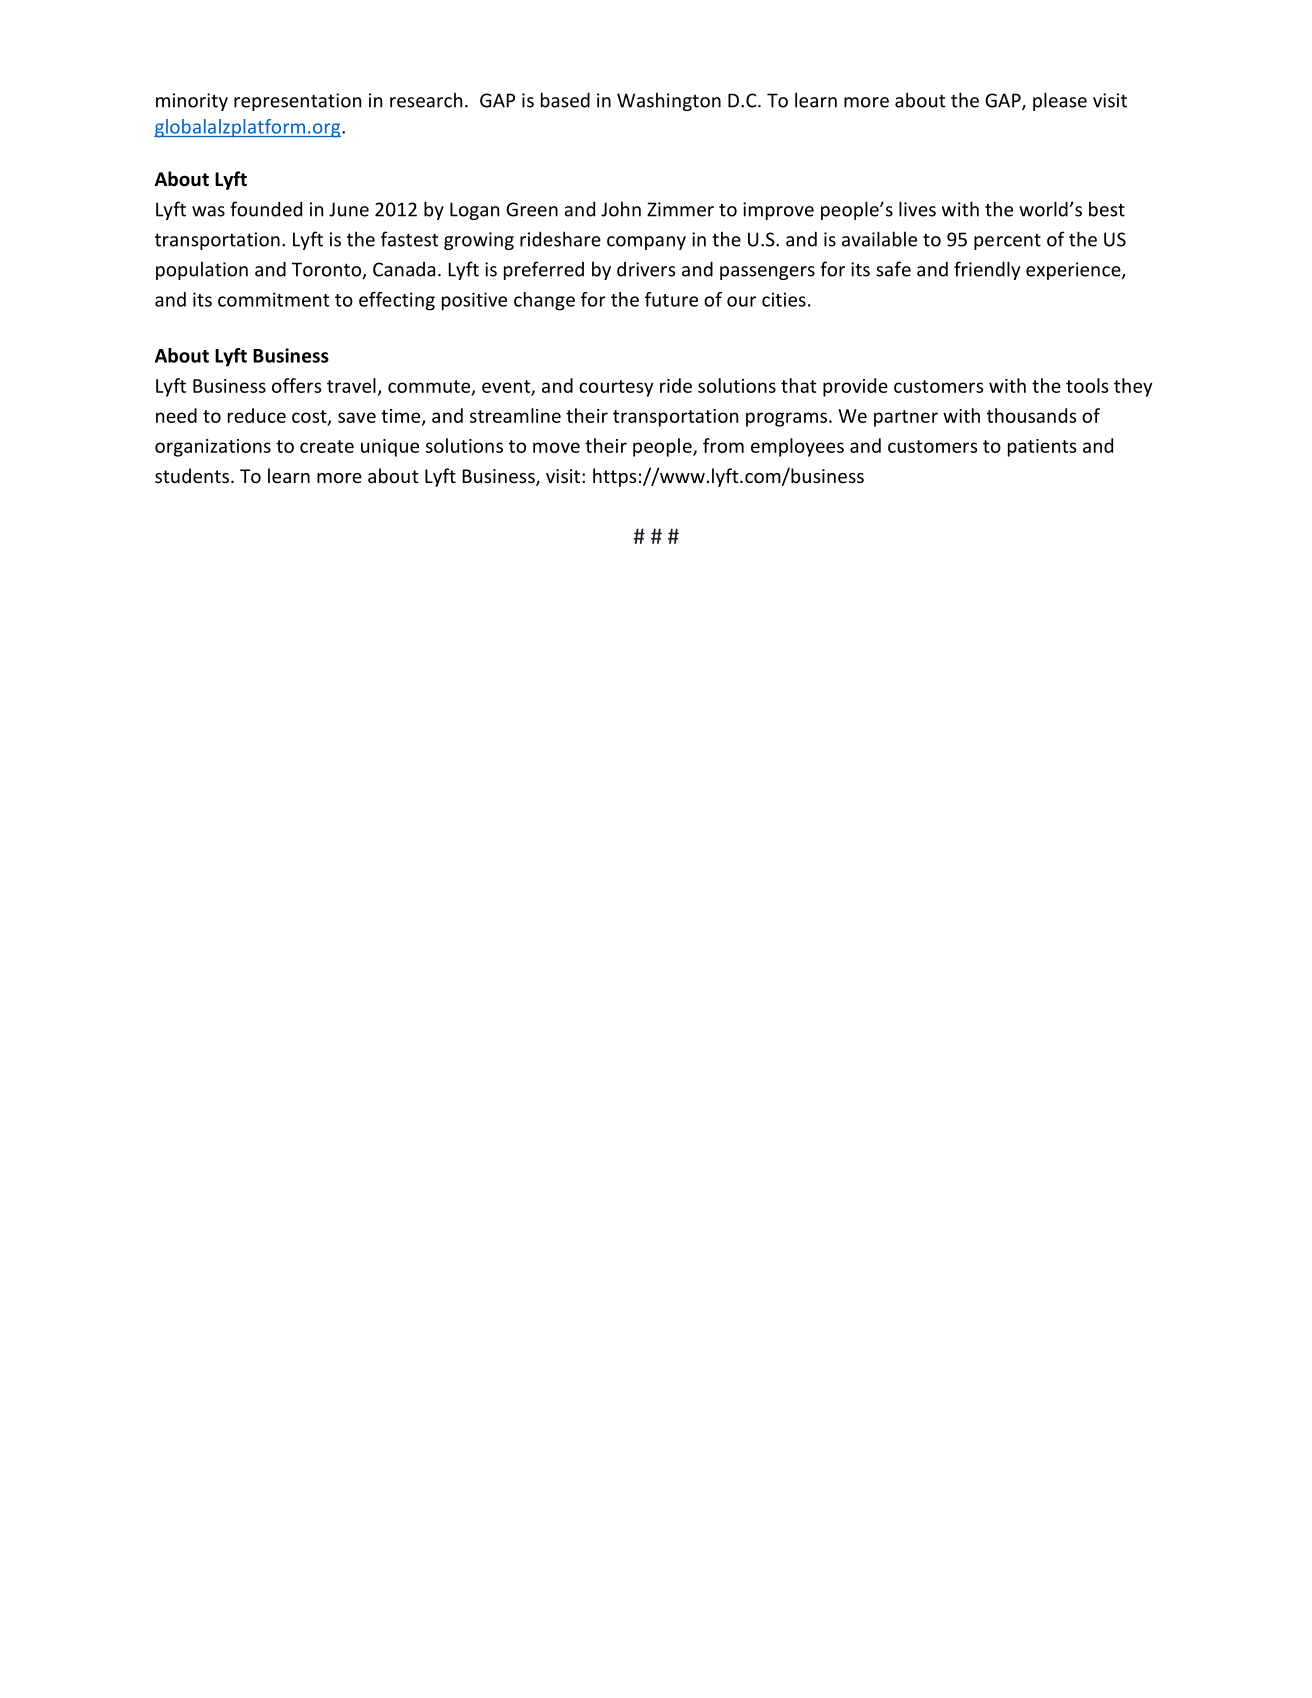  I want to click on Washington, so click(669, 101).
